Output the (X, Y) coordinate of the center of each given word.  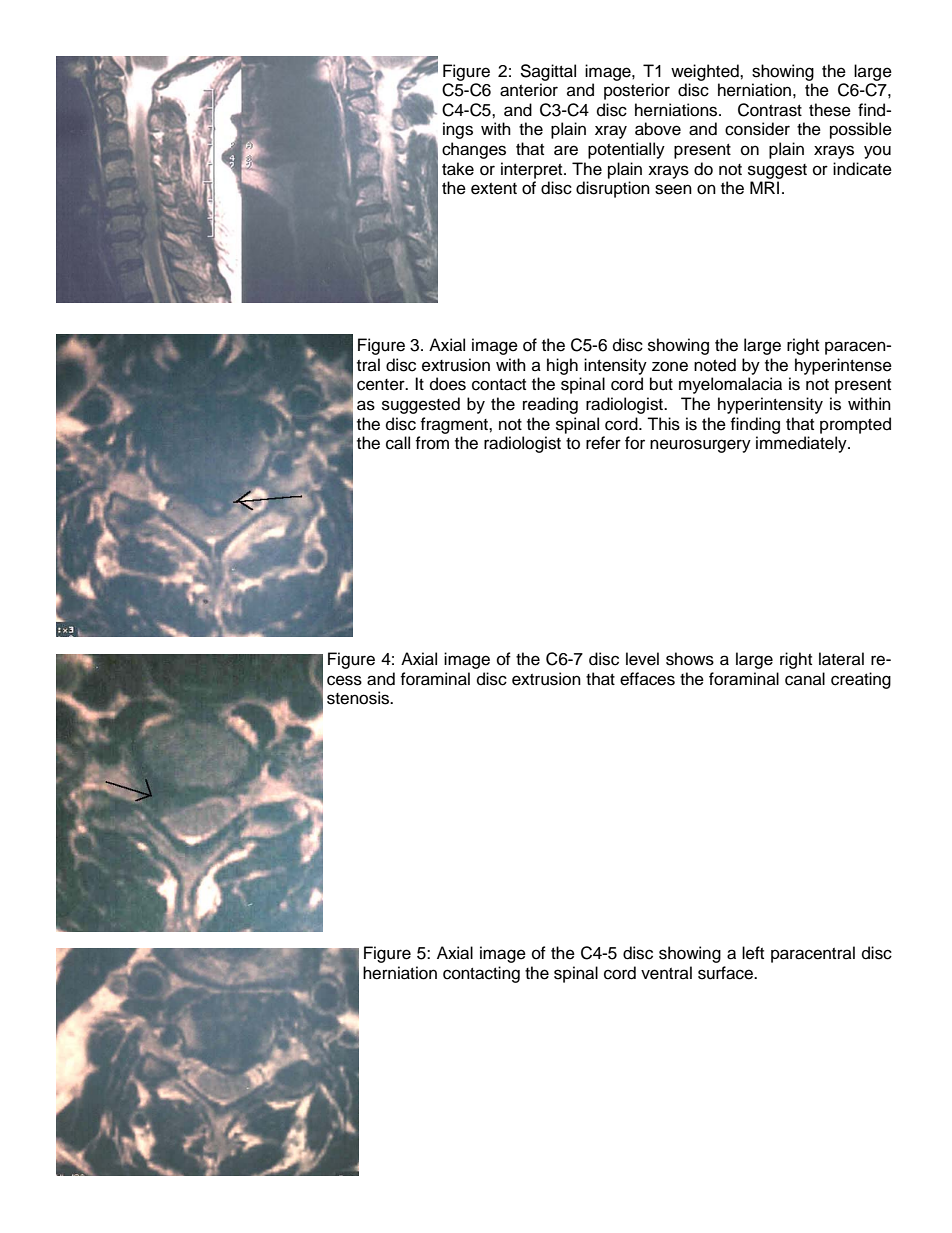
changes (474, 150)
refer (603, 443)
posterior (637, 91)
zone (670, 366)
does (448, 384)
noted (715, 365)
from (432, 443)
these (830, 110)
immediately (802, 444)
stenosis (359, 698)
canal (805, 679)
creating (861, 680)
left (753, 953)
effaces (647, 679)
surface (726, 973)
